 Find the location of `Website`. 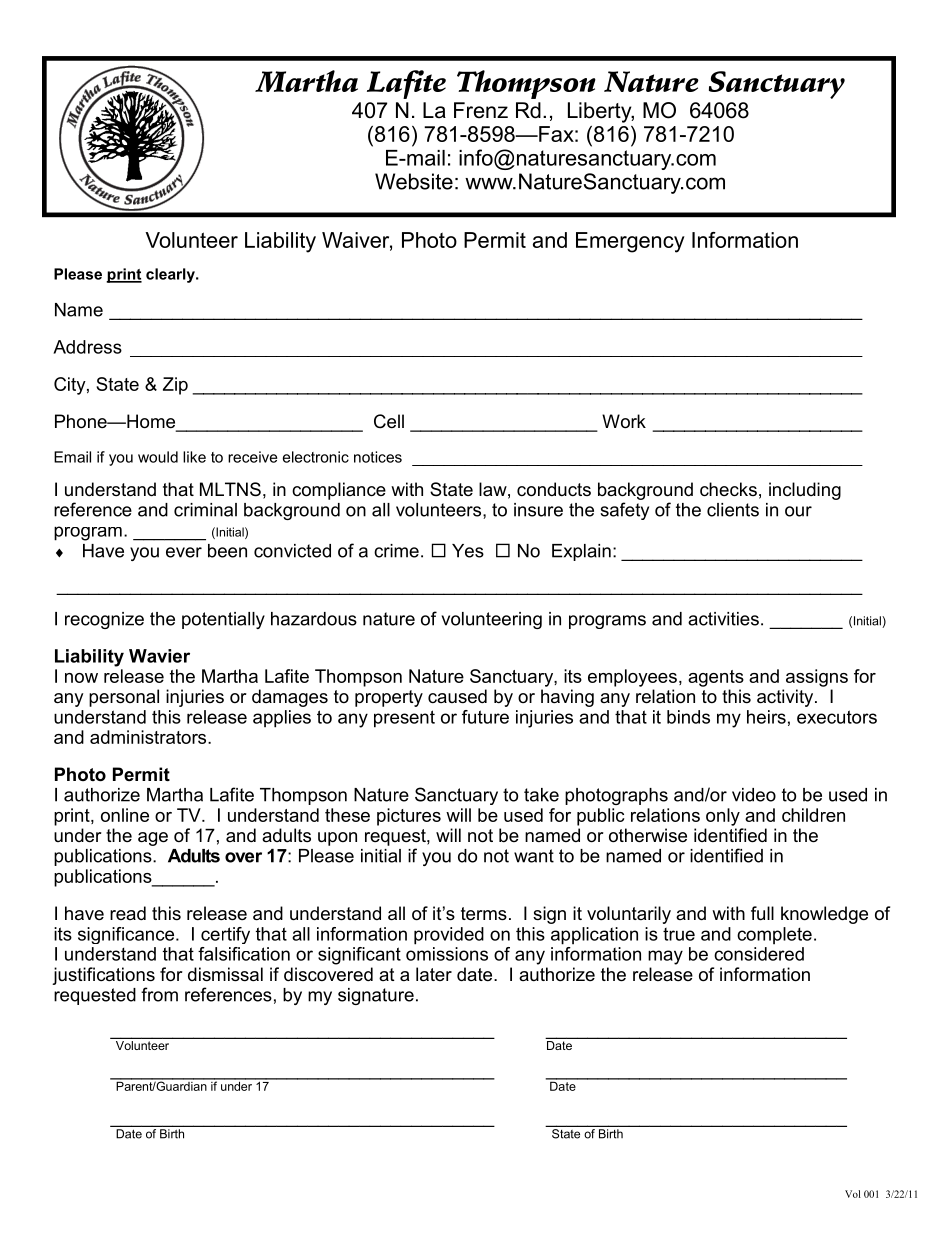

Website is located at coordinates (414, 181).
